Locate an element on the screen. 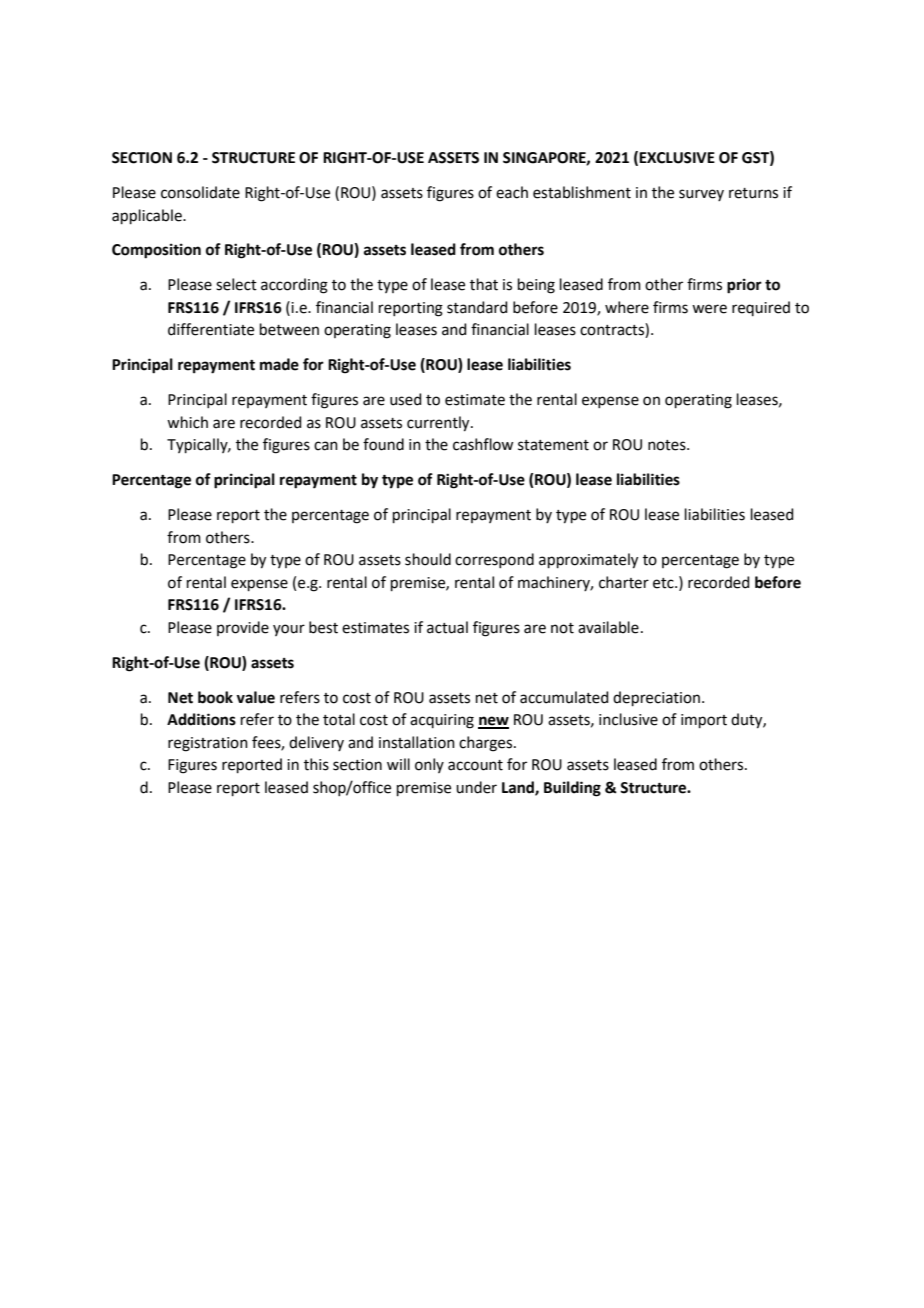 The image size is (924, 1308). etc is located at coordinates (664, 583).
